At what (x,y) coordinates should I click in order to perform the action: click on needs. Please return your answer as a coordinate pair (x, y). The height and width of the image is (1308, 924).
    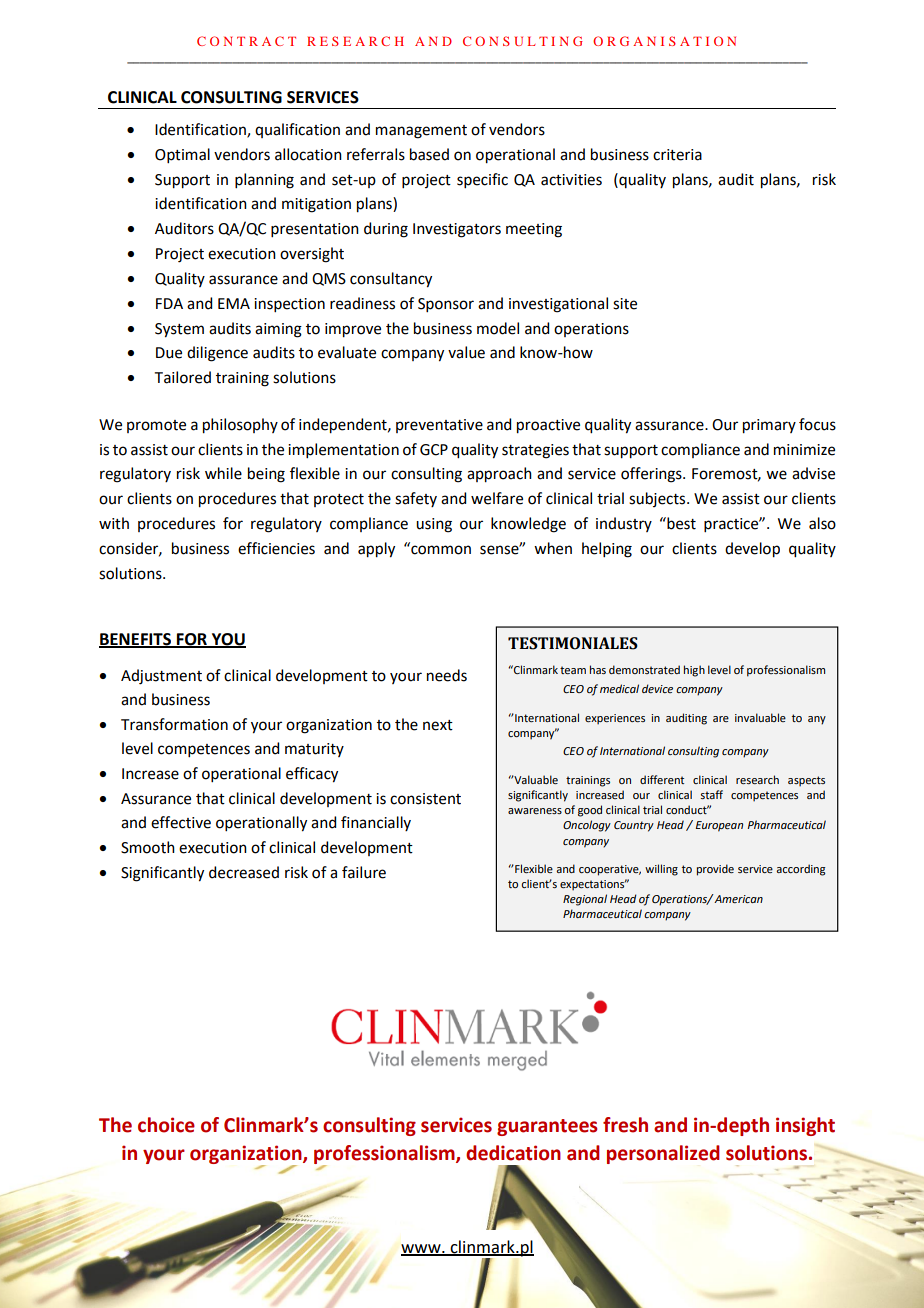
    Looking at the image, I should click on (447, 675).
